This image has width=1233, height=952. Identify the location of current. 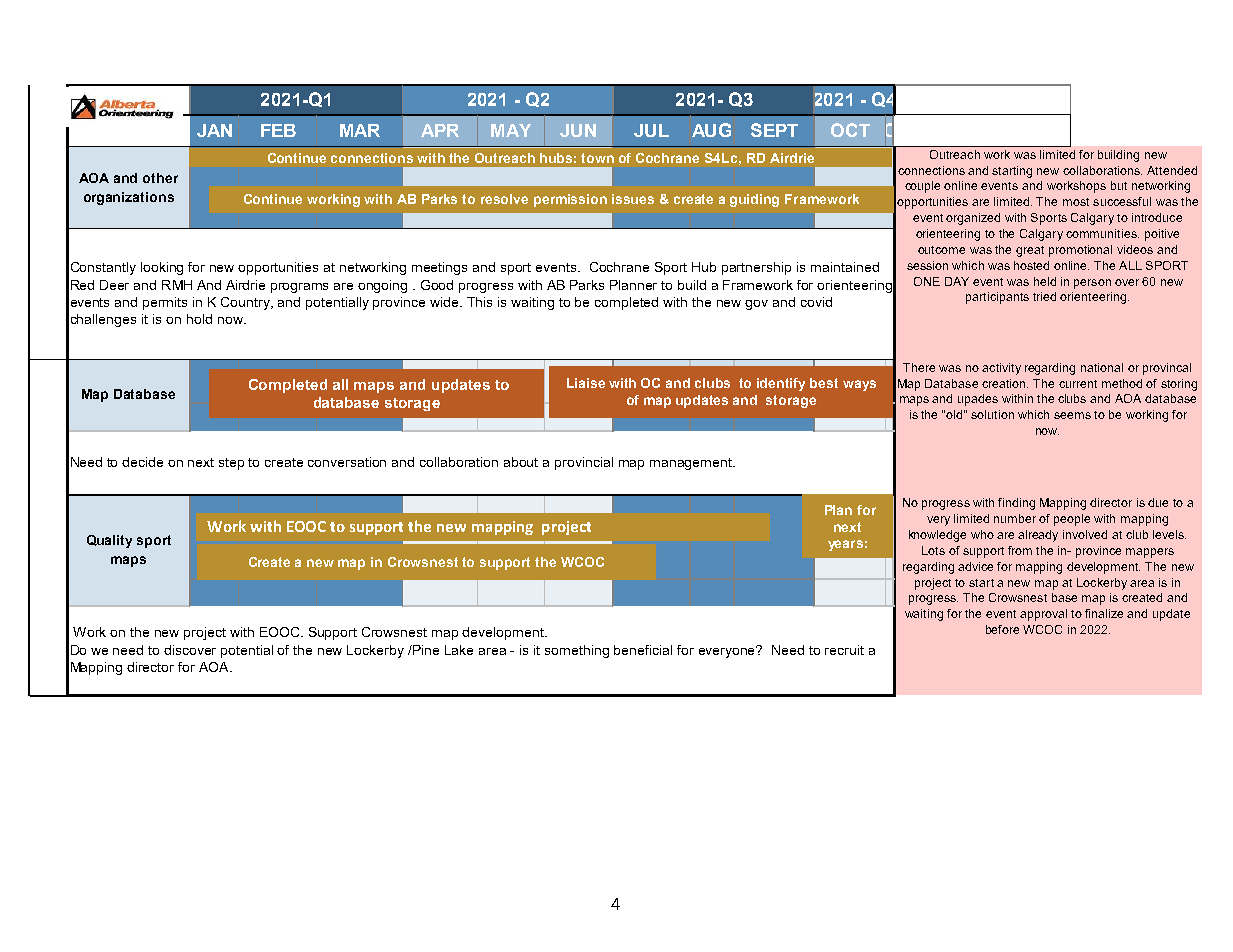
(1078, 384).
